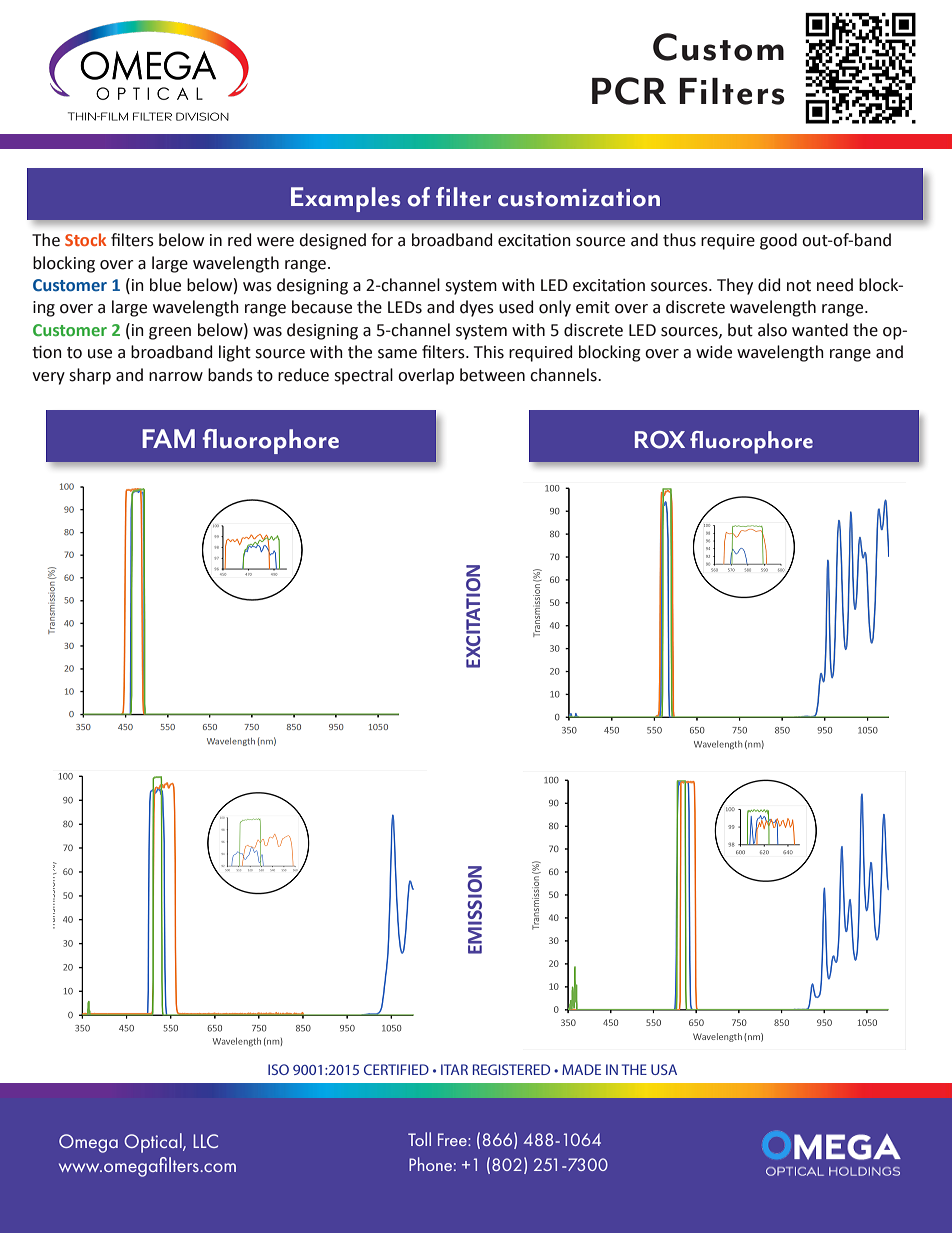 Image resolution: width=952 pixels, height=1233 pixels. I want to click on PCR, so click(629, 91).
